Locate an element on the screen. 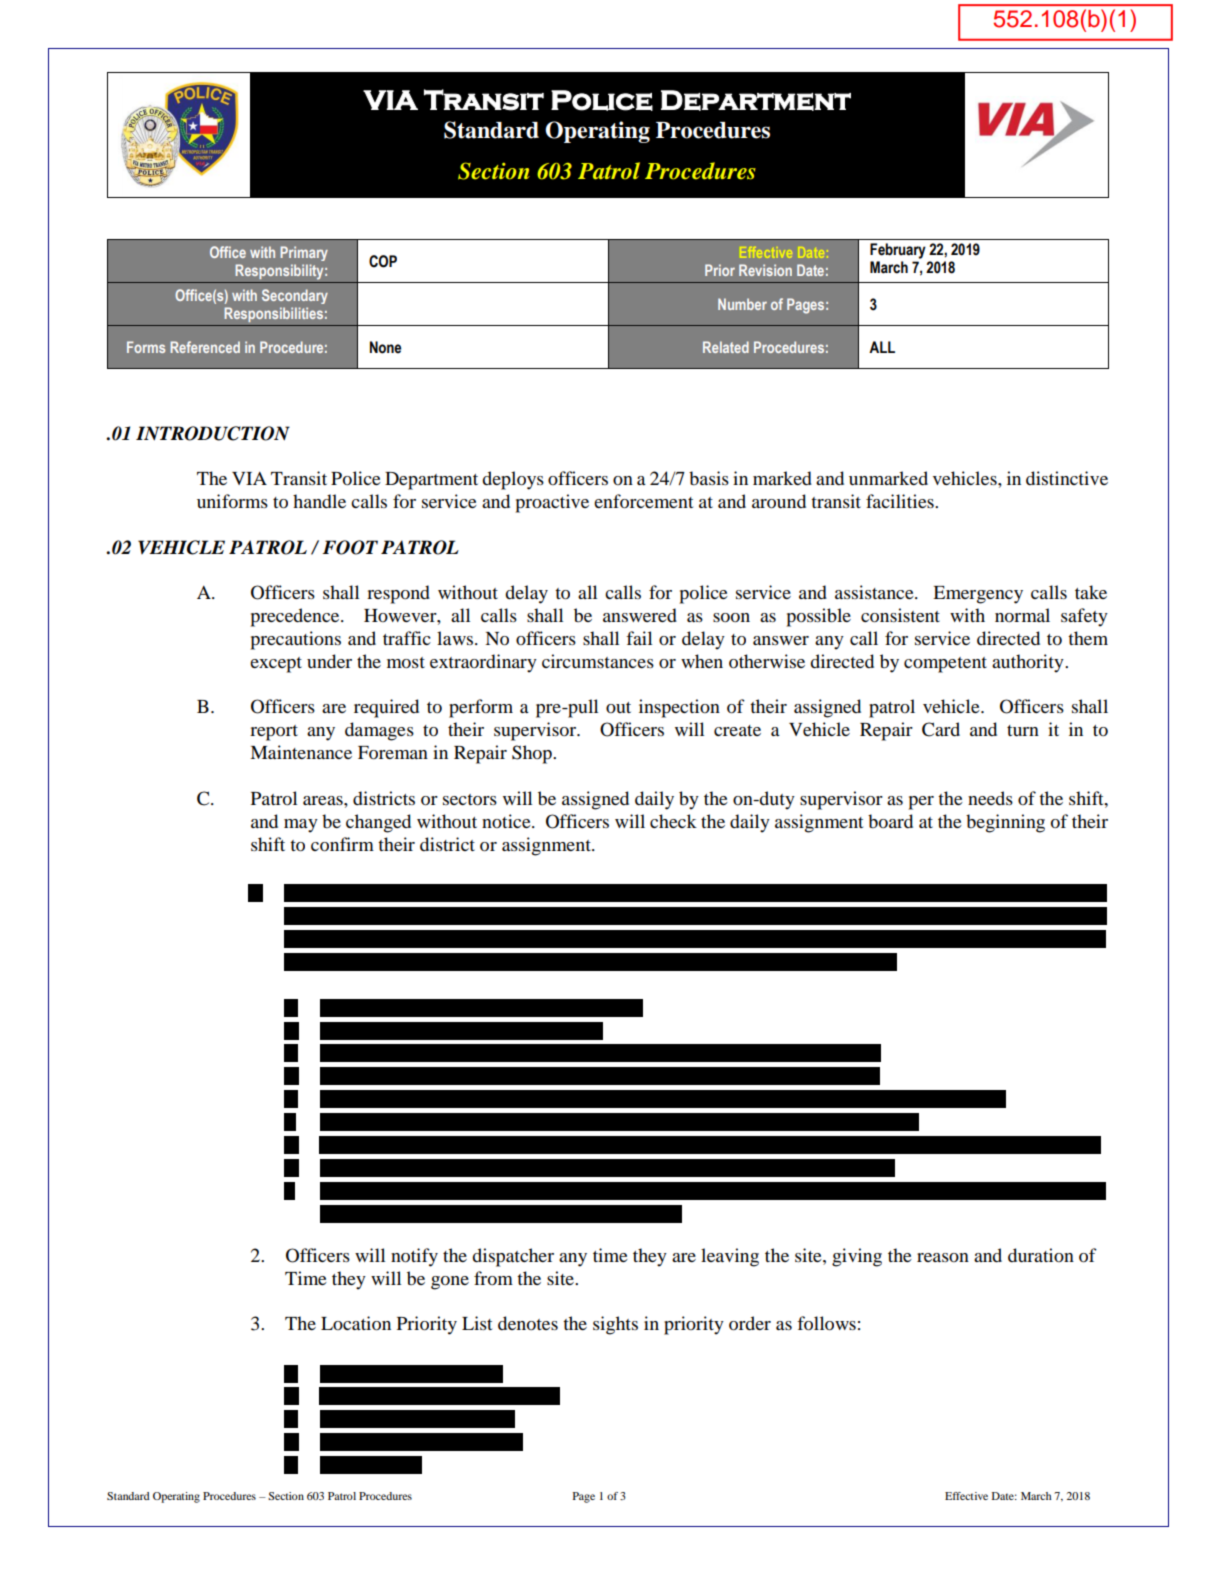 The height and width of the screenshot is (1574, 1216). Number is located at coordinates (742, 304).
